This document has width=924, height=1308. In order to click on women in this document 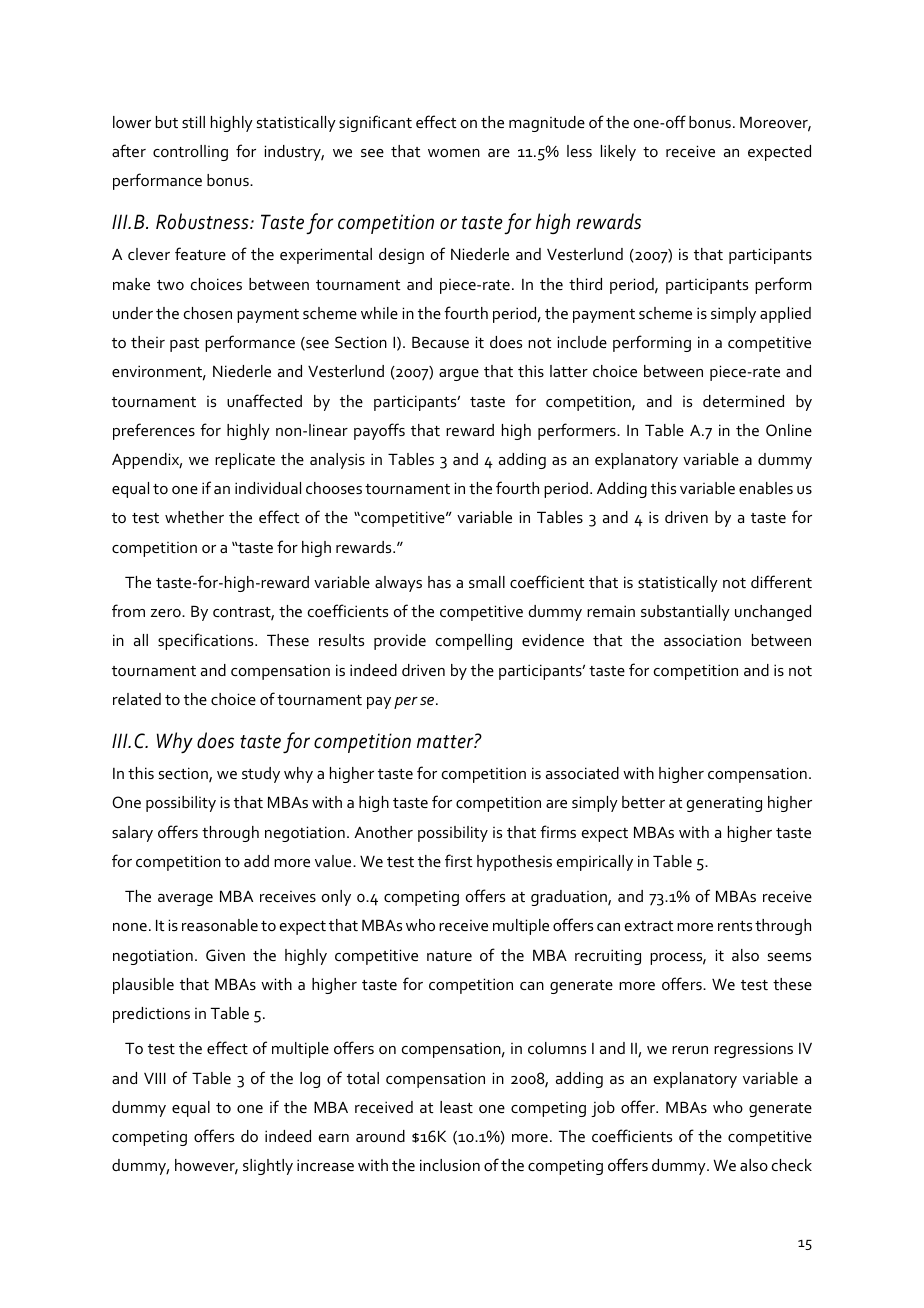, I will do `click(454, 153)`.
